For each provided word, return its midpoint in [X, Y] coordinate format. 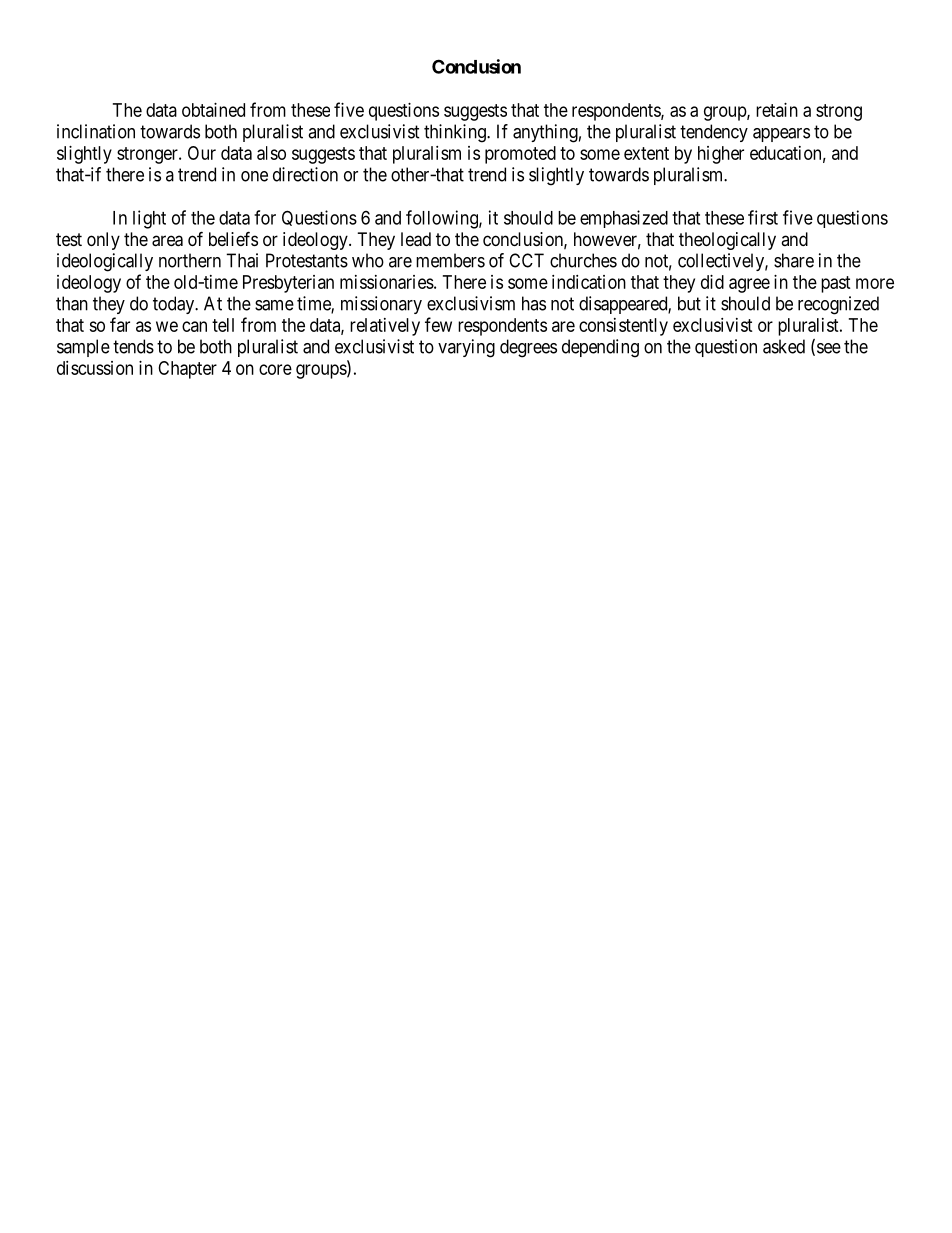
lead [416, 239]
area [167, 241]
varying [466, 348]
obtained [213, 110]
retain [777, 110]
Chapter [187, 370]
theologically [727, 241]
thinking [456, 133]
